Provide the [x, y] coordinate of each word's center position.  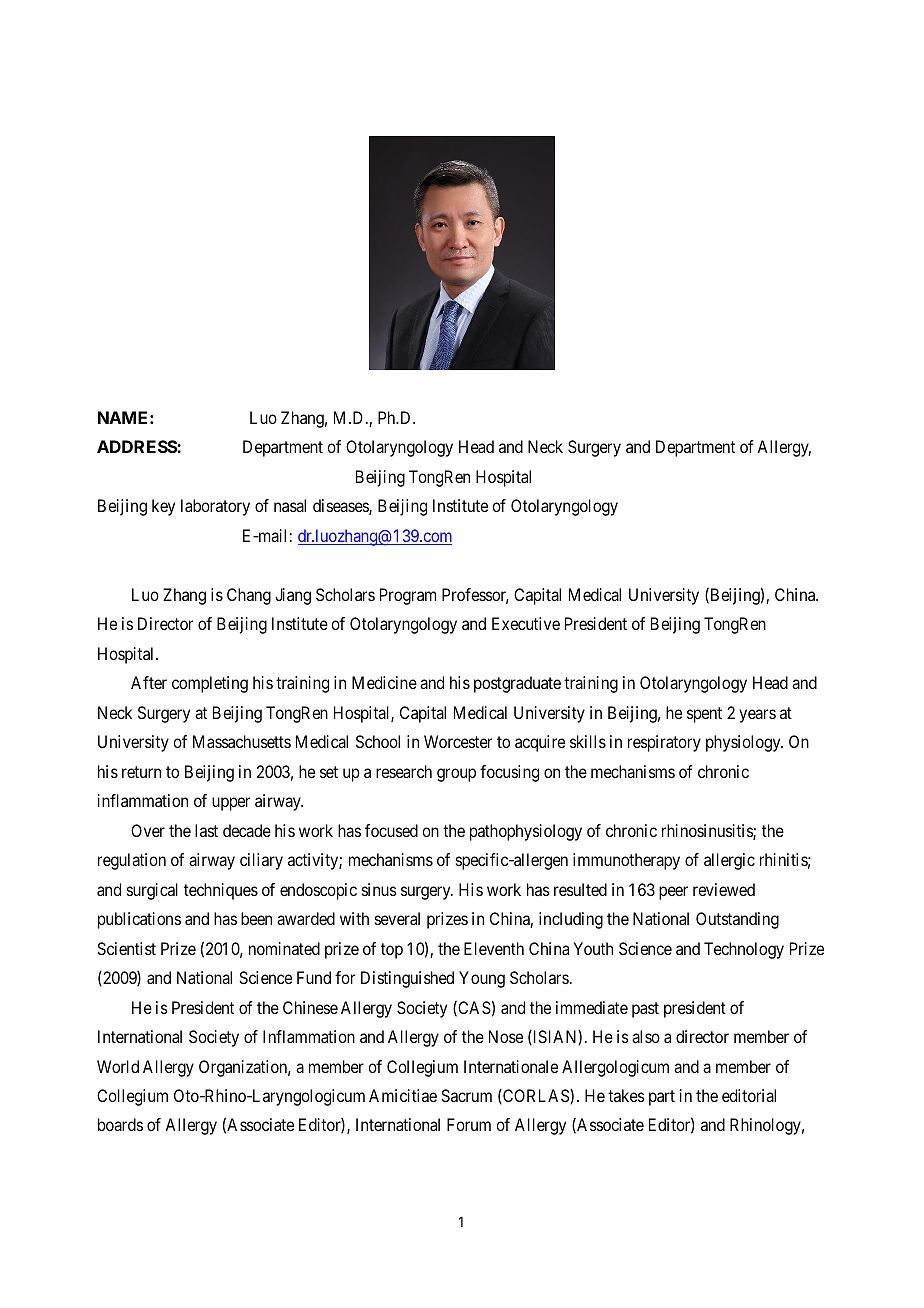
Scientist [126, 948]
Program [408, 596]
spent [704, 715]
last [206, 830]
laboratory [215, 507]
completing [210, 684]
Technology [744, 950]
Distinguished [407, 979]
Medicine [384, 682]
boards [120, 1124]
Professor [475, 596]
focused [391, 830]
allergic [729, 861]
